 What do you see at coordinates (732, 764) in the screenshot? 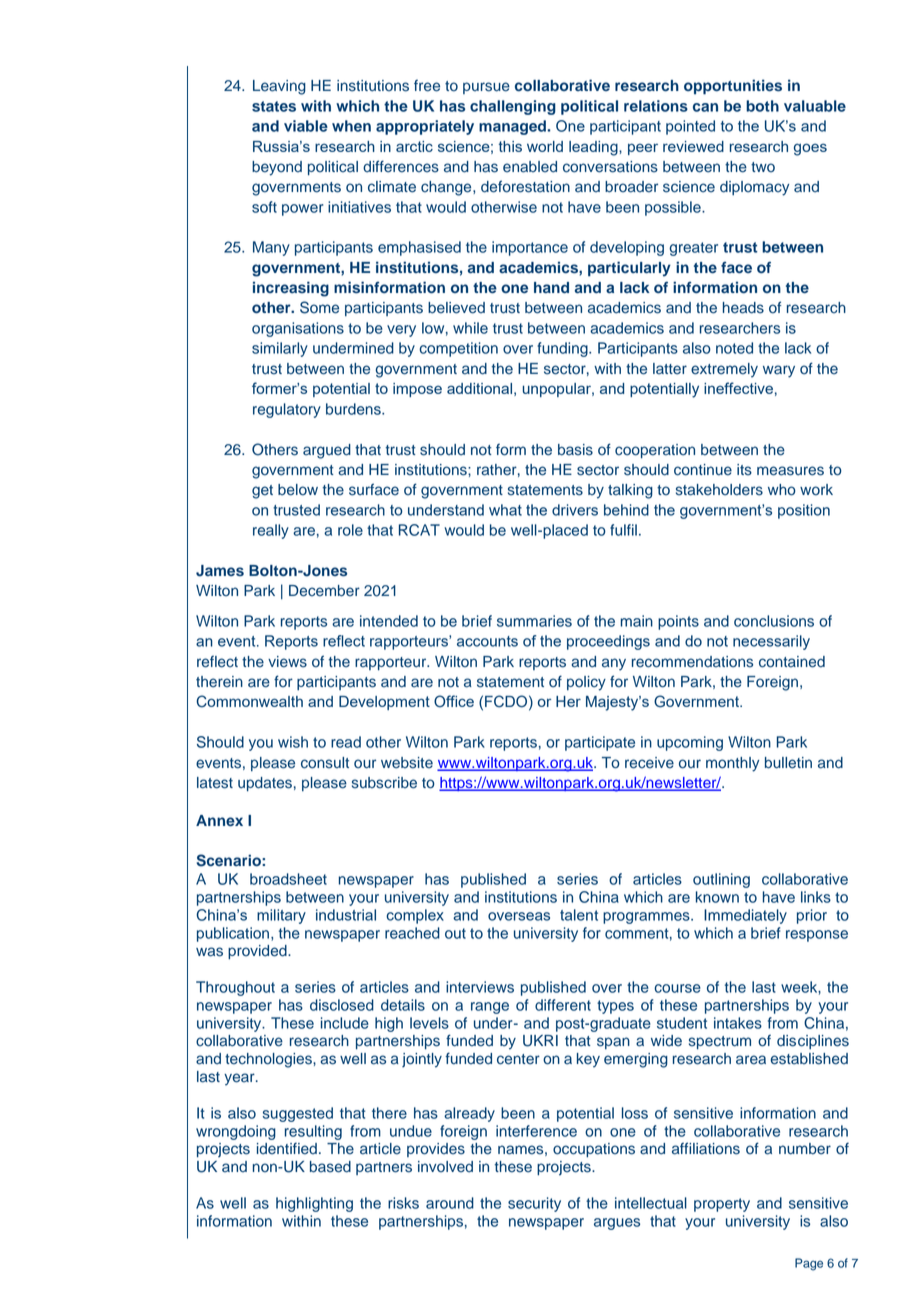
I see `monthly` at bounding box center [732, 764].
